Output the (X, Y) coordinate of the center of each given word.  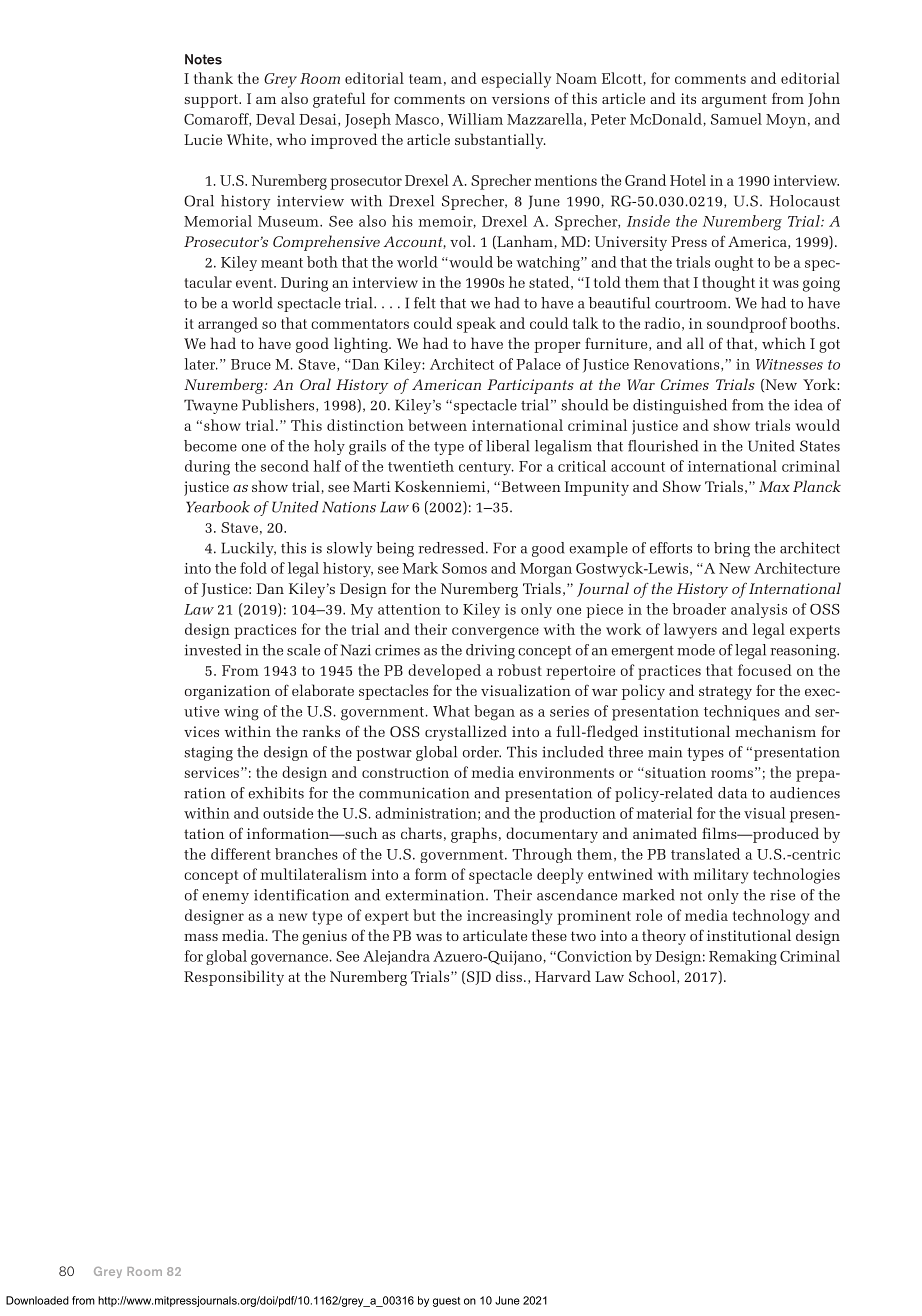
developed (444, 672)
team (425, 79)
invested (212, 650)
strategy (725, 693)
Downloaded (37, 1300)
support (212, 101)
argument (734, 101)
